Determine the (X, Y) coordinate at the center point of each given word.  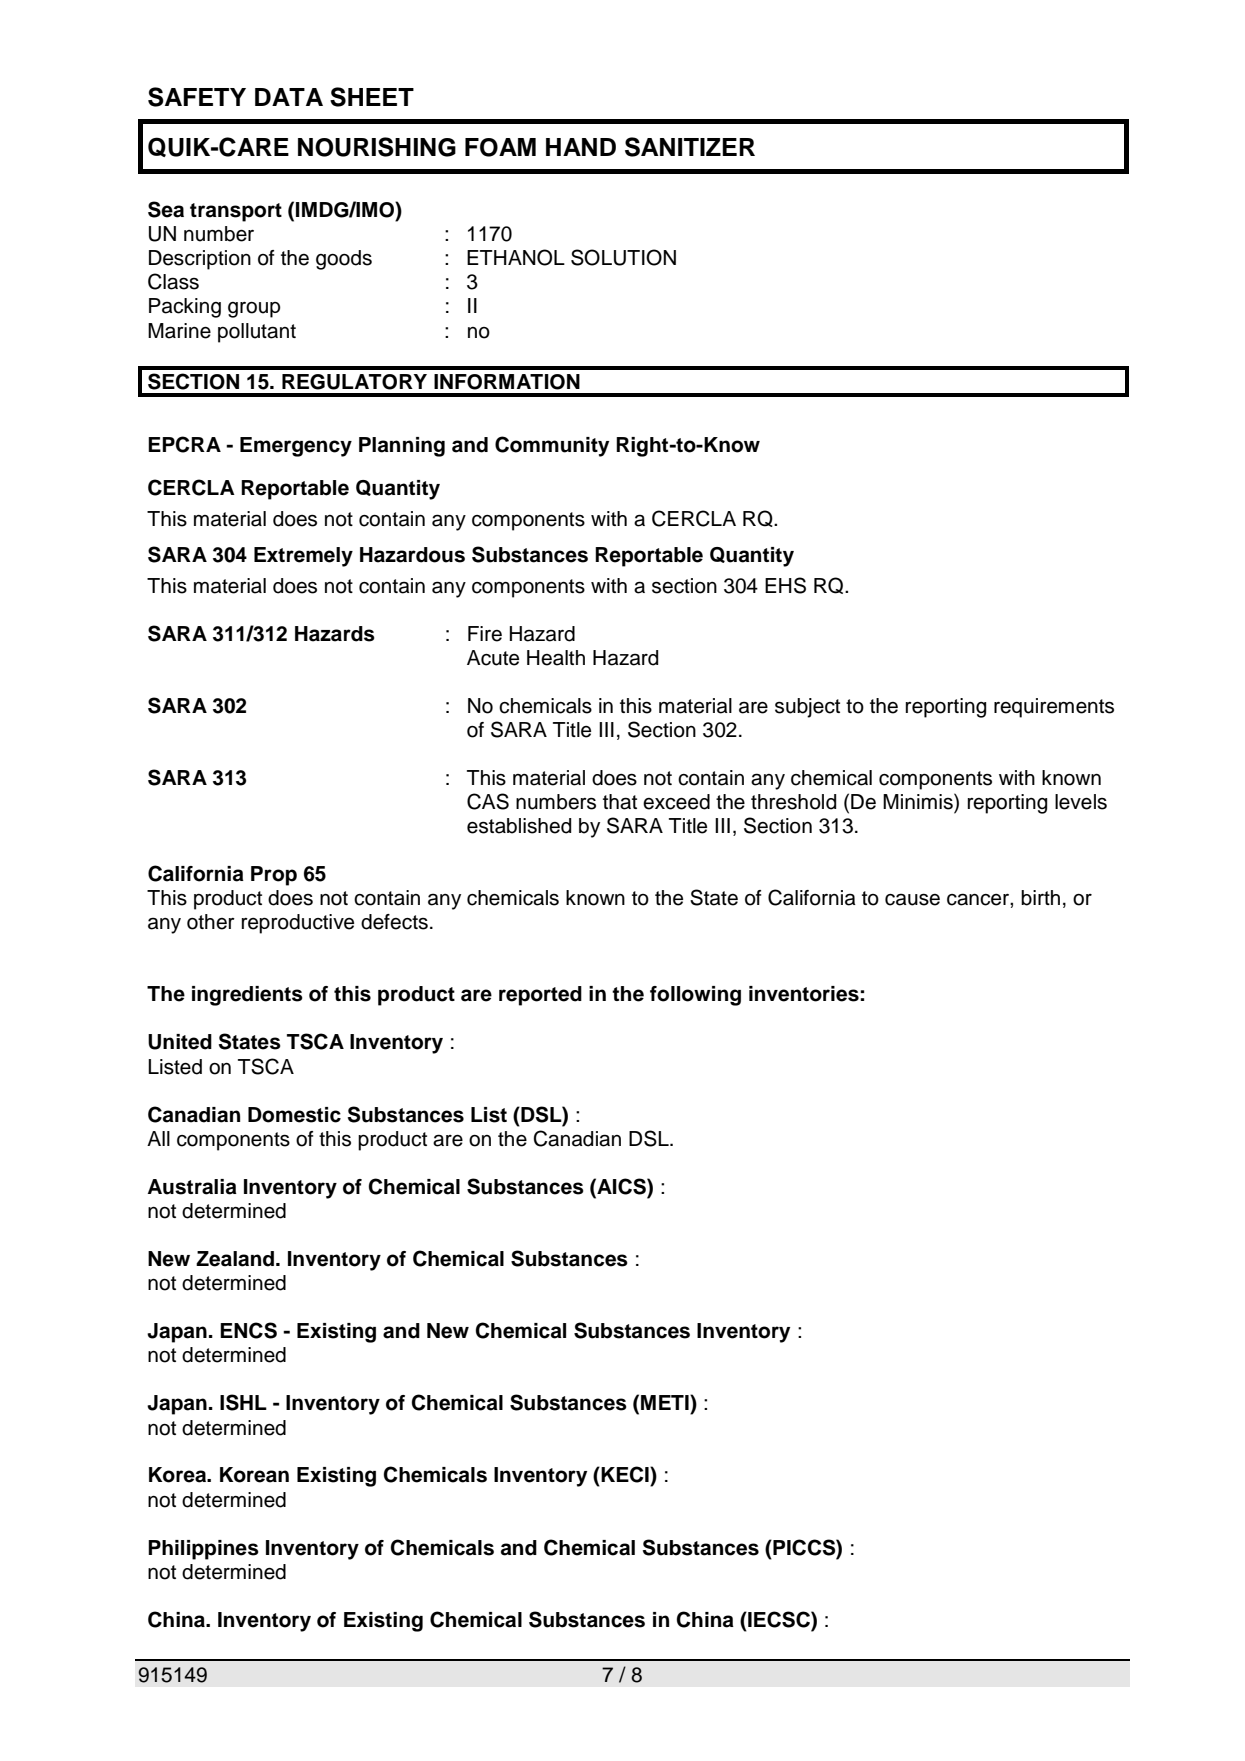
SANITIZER (690, 147)
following (695, 996)
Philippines (203, 1550)
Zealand (235, 1259)
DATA (289, 97)
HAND (581, 147)
